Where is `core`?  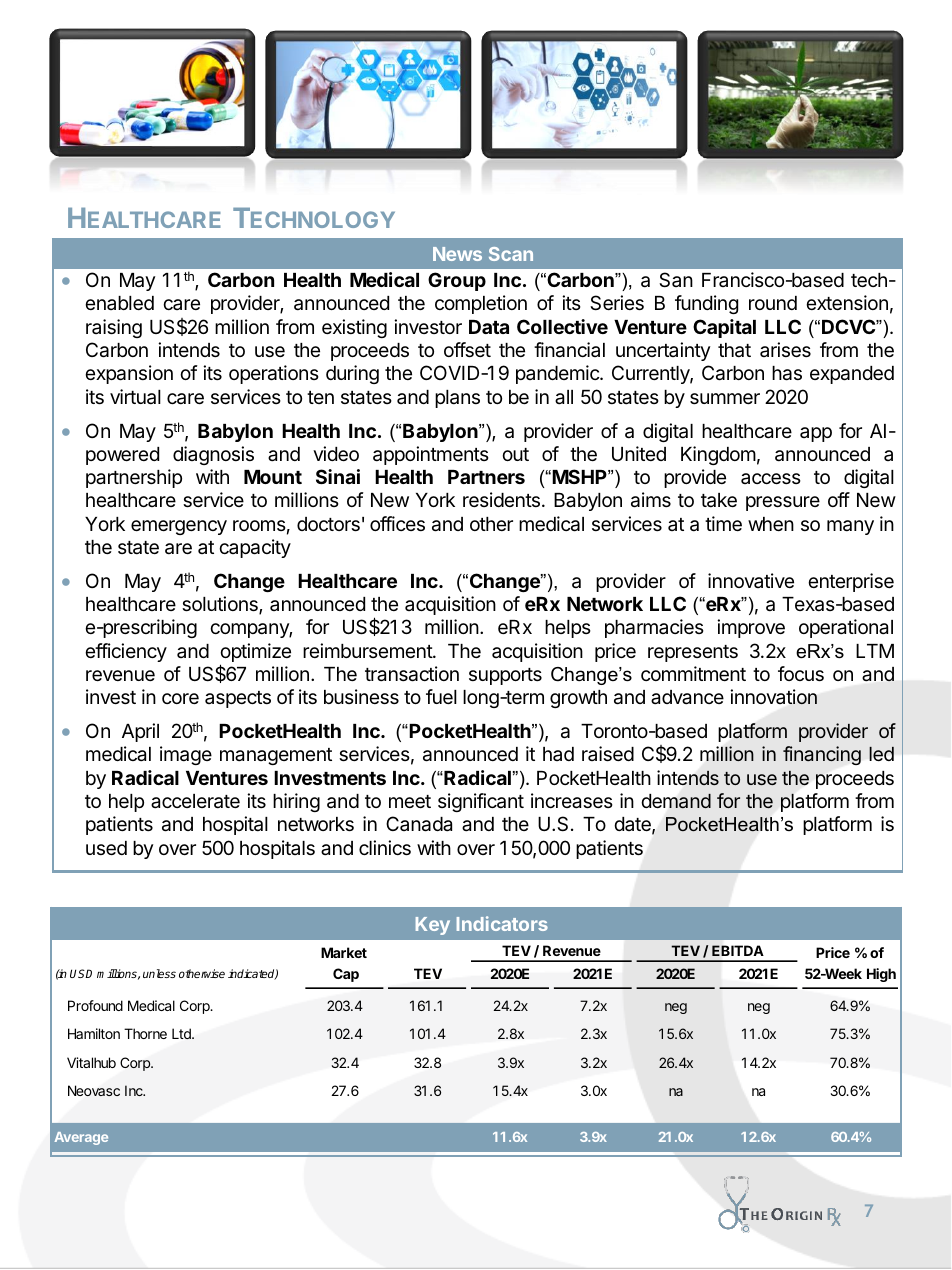
core is located at coordinates (180, 698).
